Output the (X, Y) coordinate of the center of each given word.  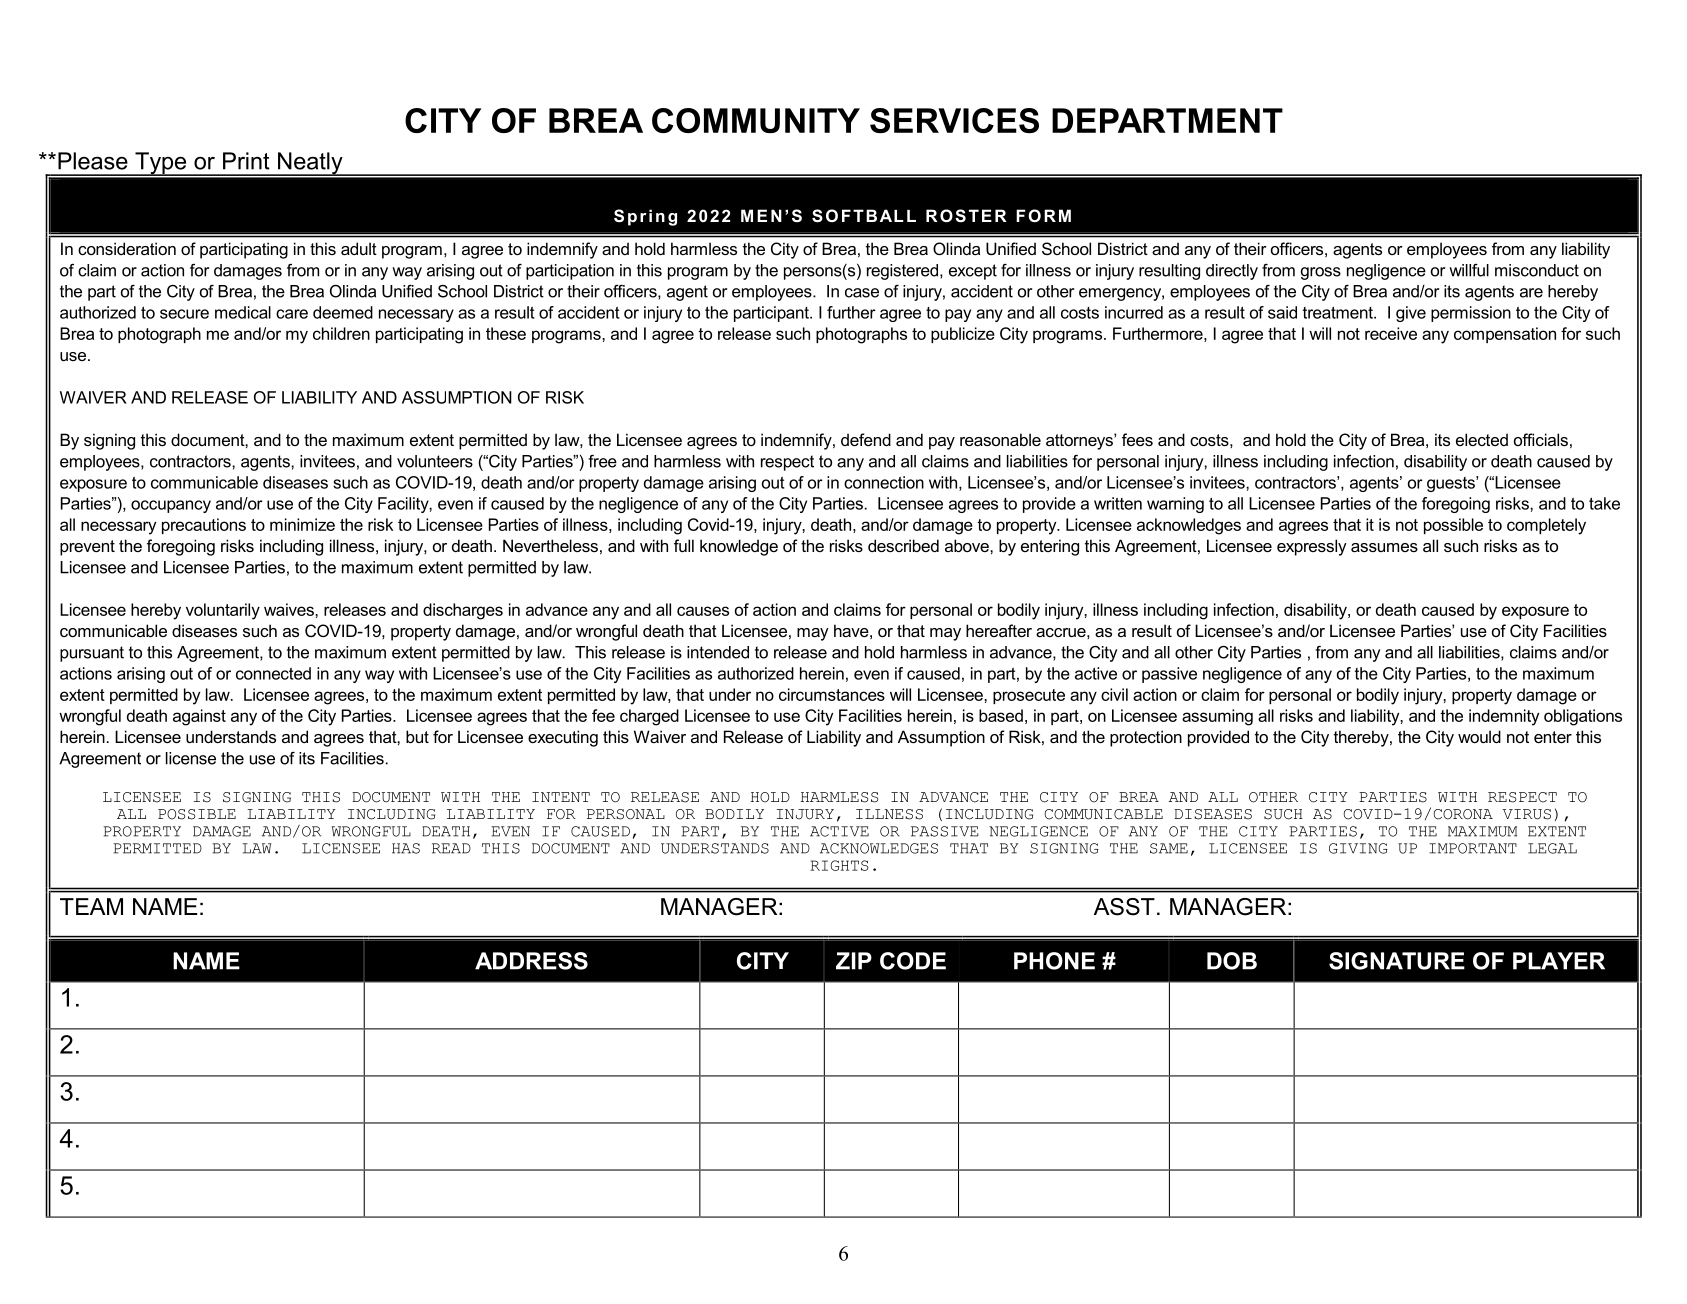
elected (1482, 439)
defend (866, 439)
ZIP (854, 961)
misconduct (1537, 270)
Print (246, 161)
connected (273, 673)
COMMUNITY (756, 120)
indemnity (1504, 717)
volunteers (435, 461)
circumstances (832, 694)
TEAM (91, 906)
